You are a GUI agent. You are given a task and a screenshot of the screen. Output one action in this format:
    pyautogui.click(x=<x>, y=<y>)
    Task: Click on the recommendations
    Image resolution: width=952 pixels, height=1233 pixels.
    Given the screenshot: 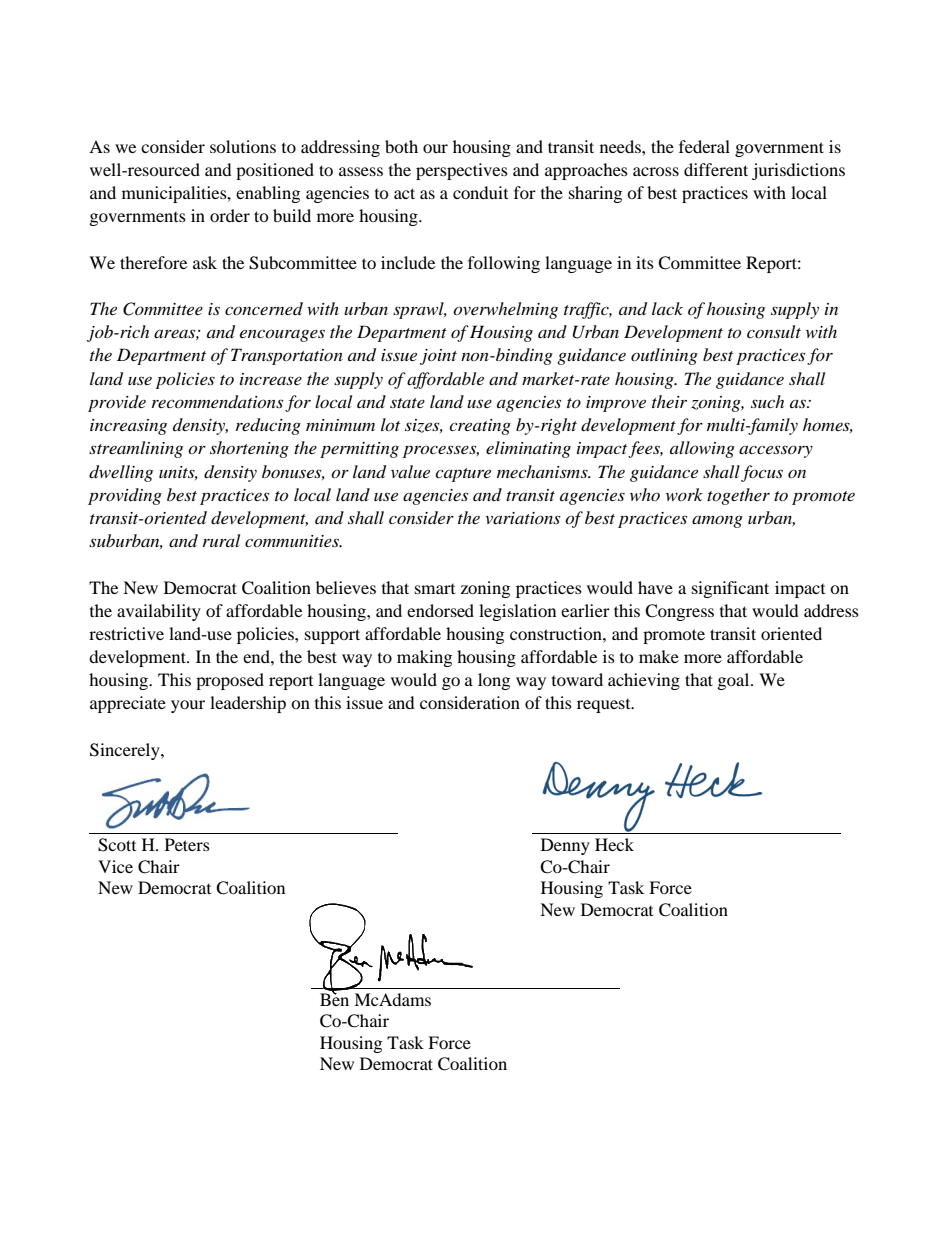 What is the action you would take?
    pyautogui.click(x=217, y=402)
